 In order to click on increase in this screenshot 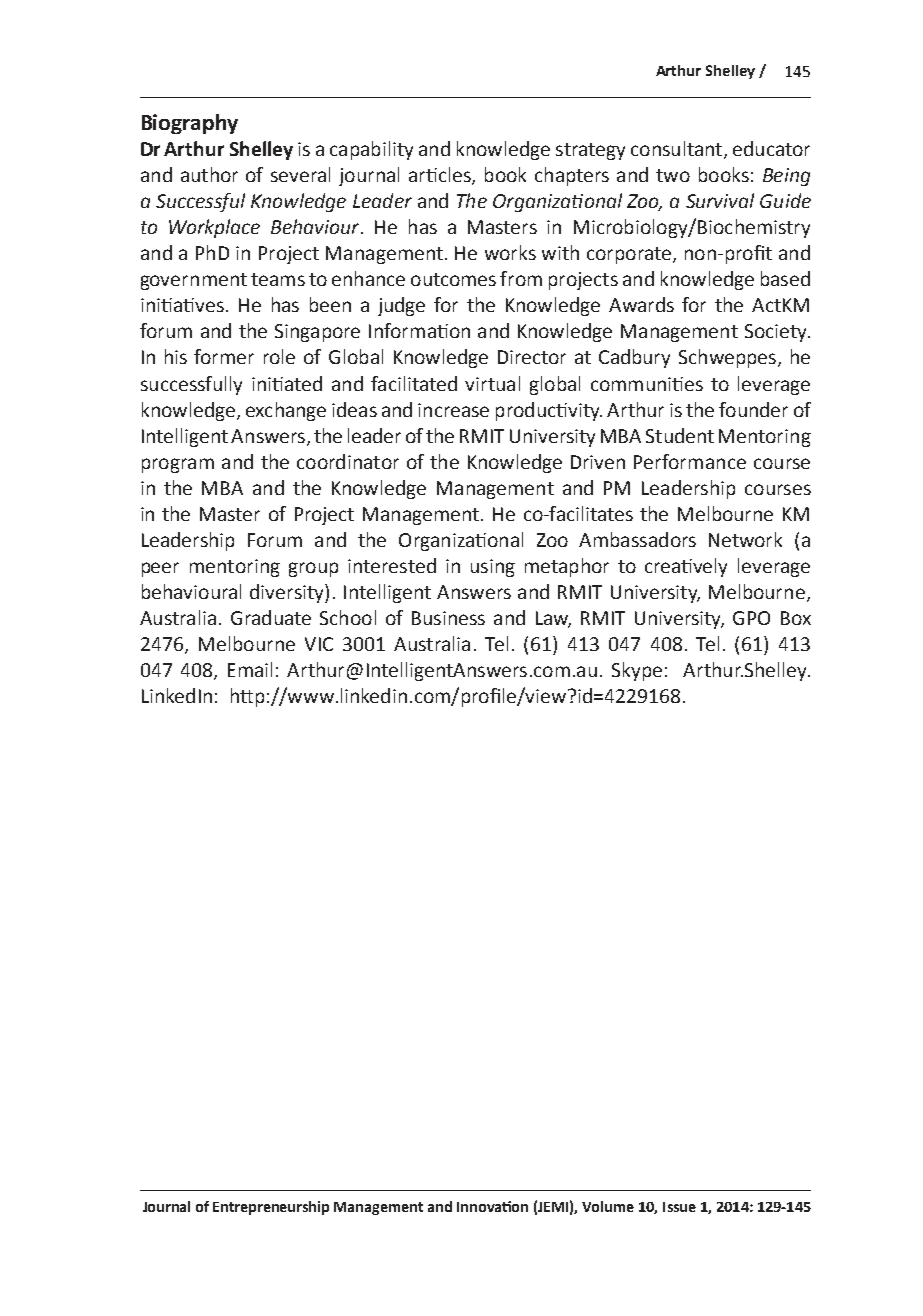, I will do `click(453, 410)`.
